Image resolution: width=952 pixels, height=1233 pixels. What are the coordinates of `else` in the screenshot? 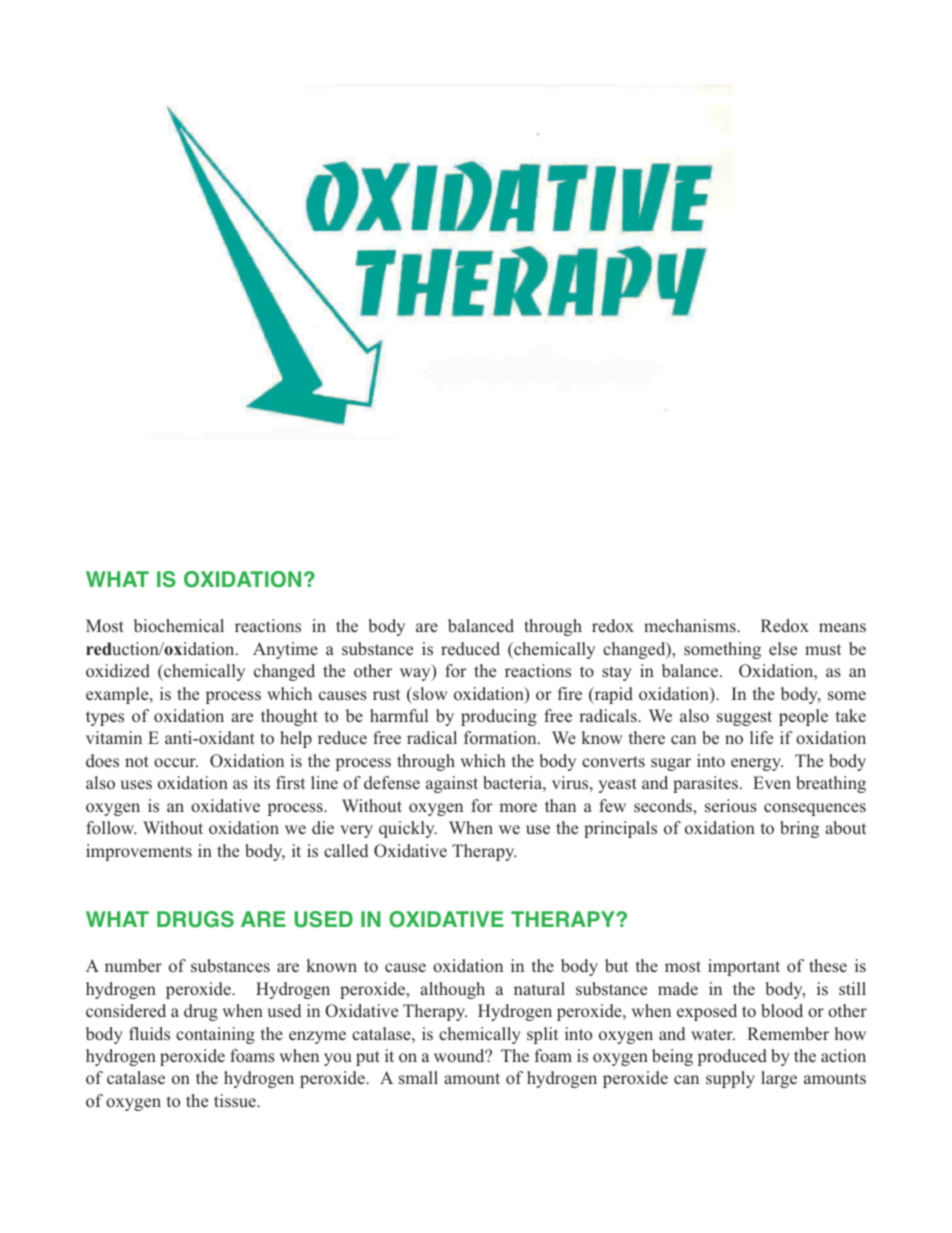 It's located at (783, 648).
